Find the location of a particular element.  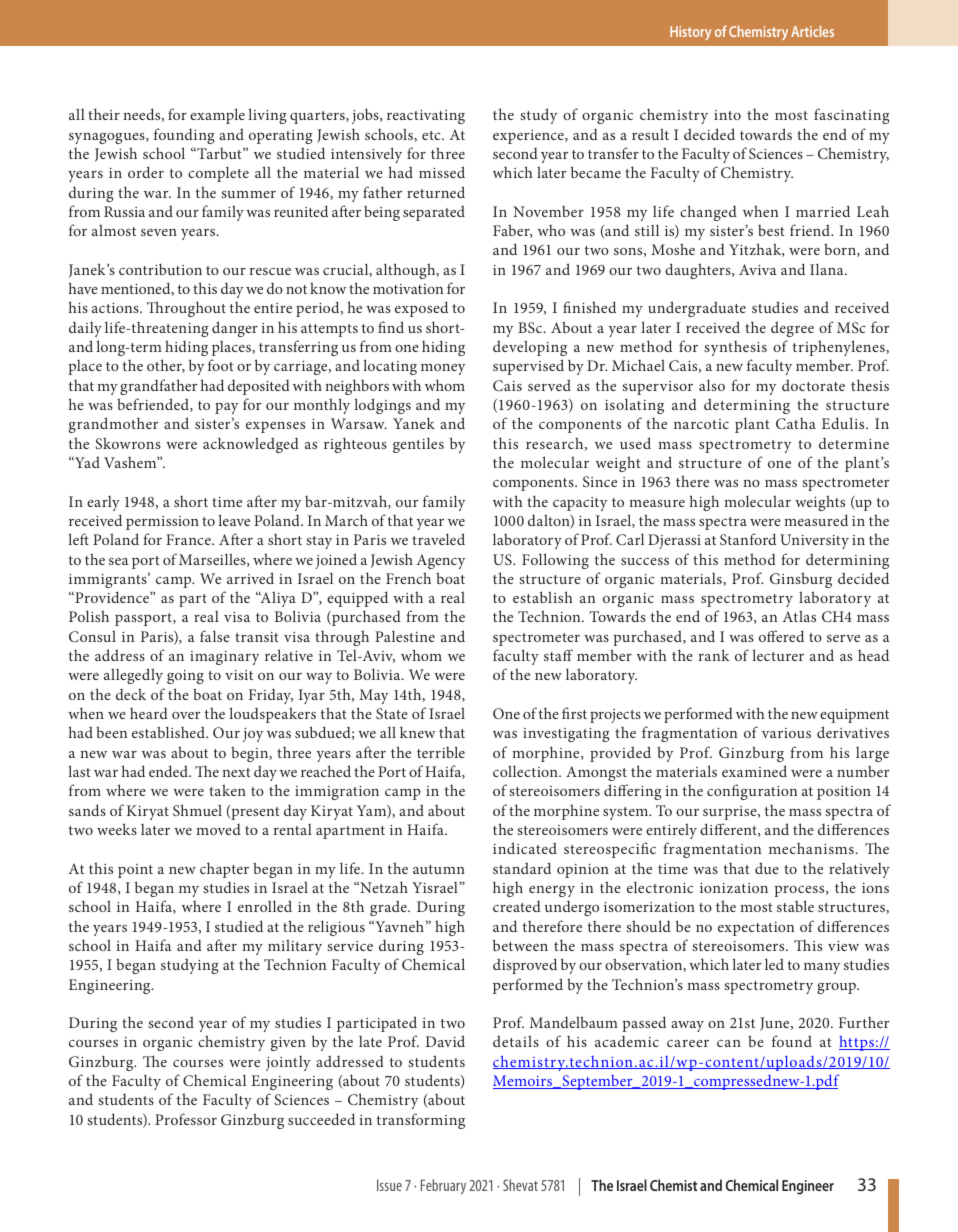

Articles is located at coordinates (812, 31).
